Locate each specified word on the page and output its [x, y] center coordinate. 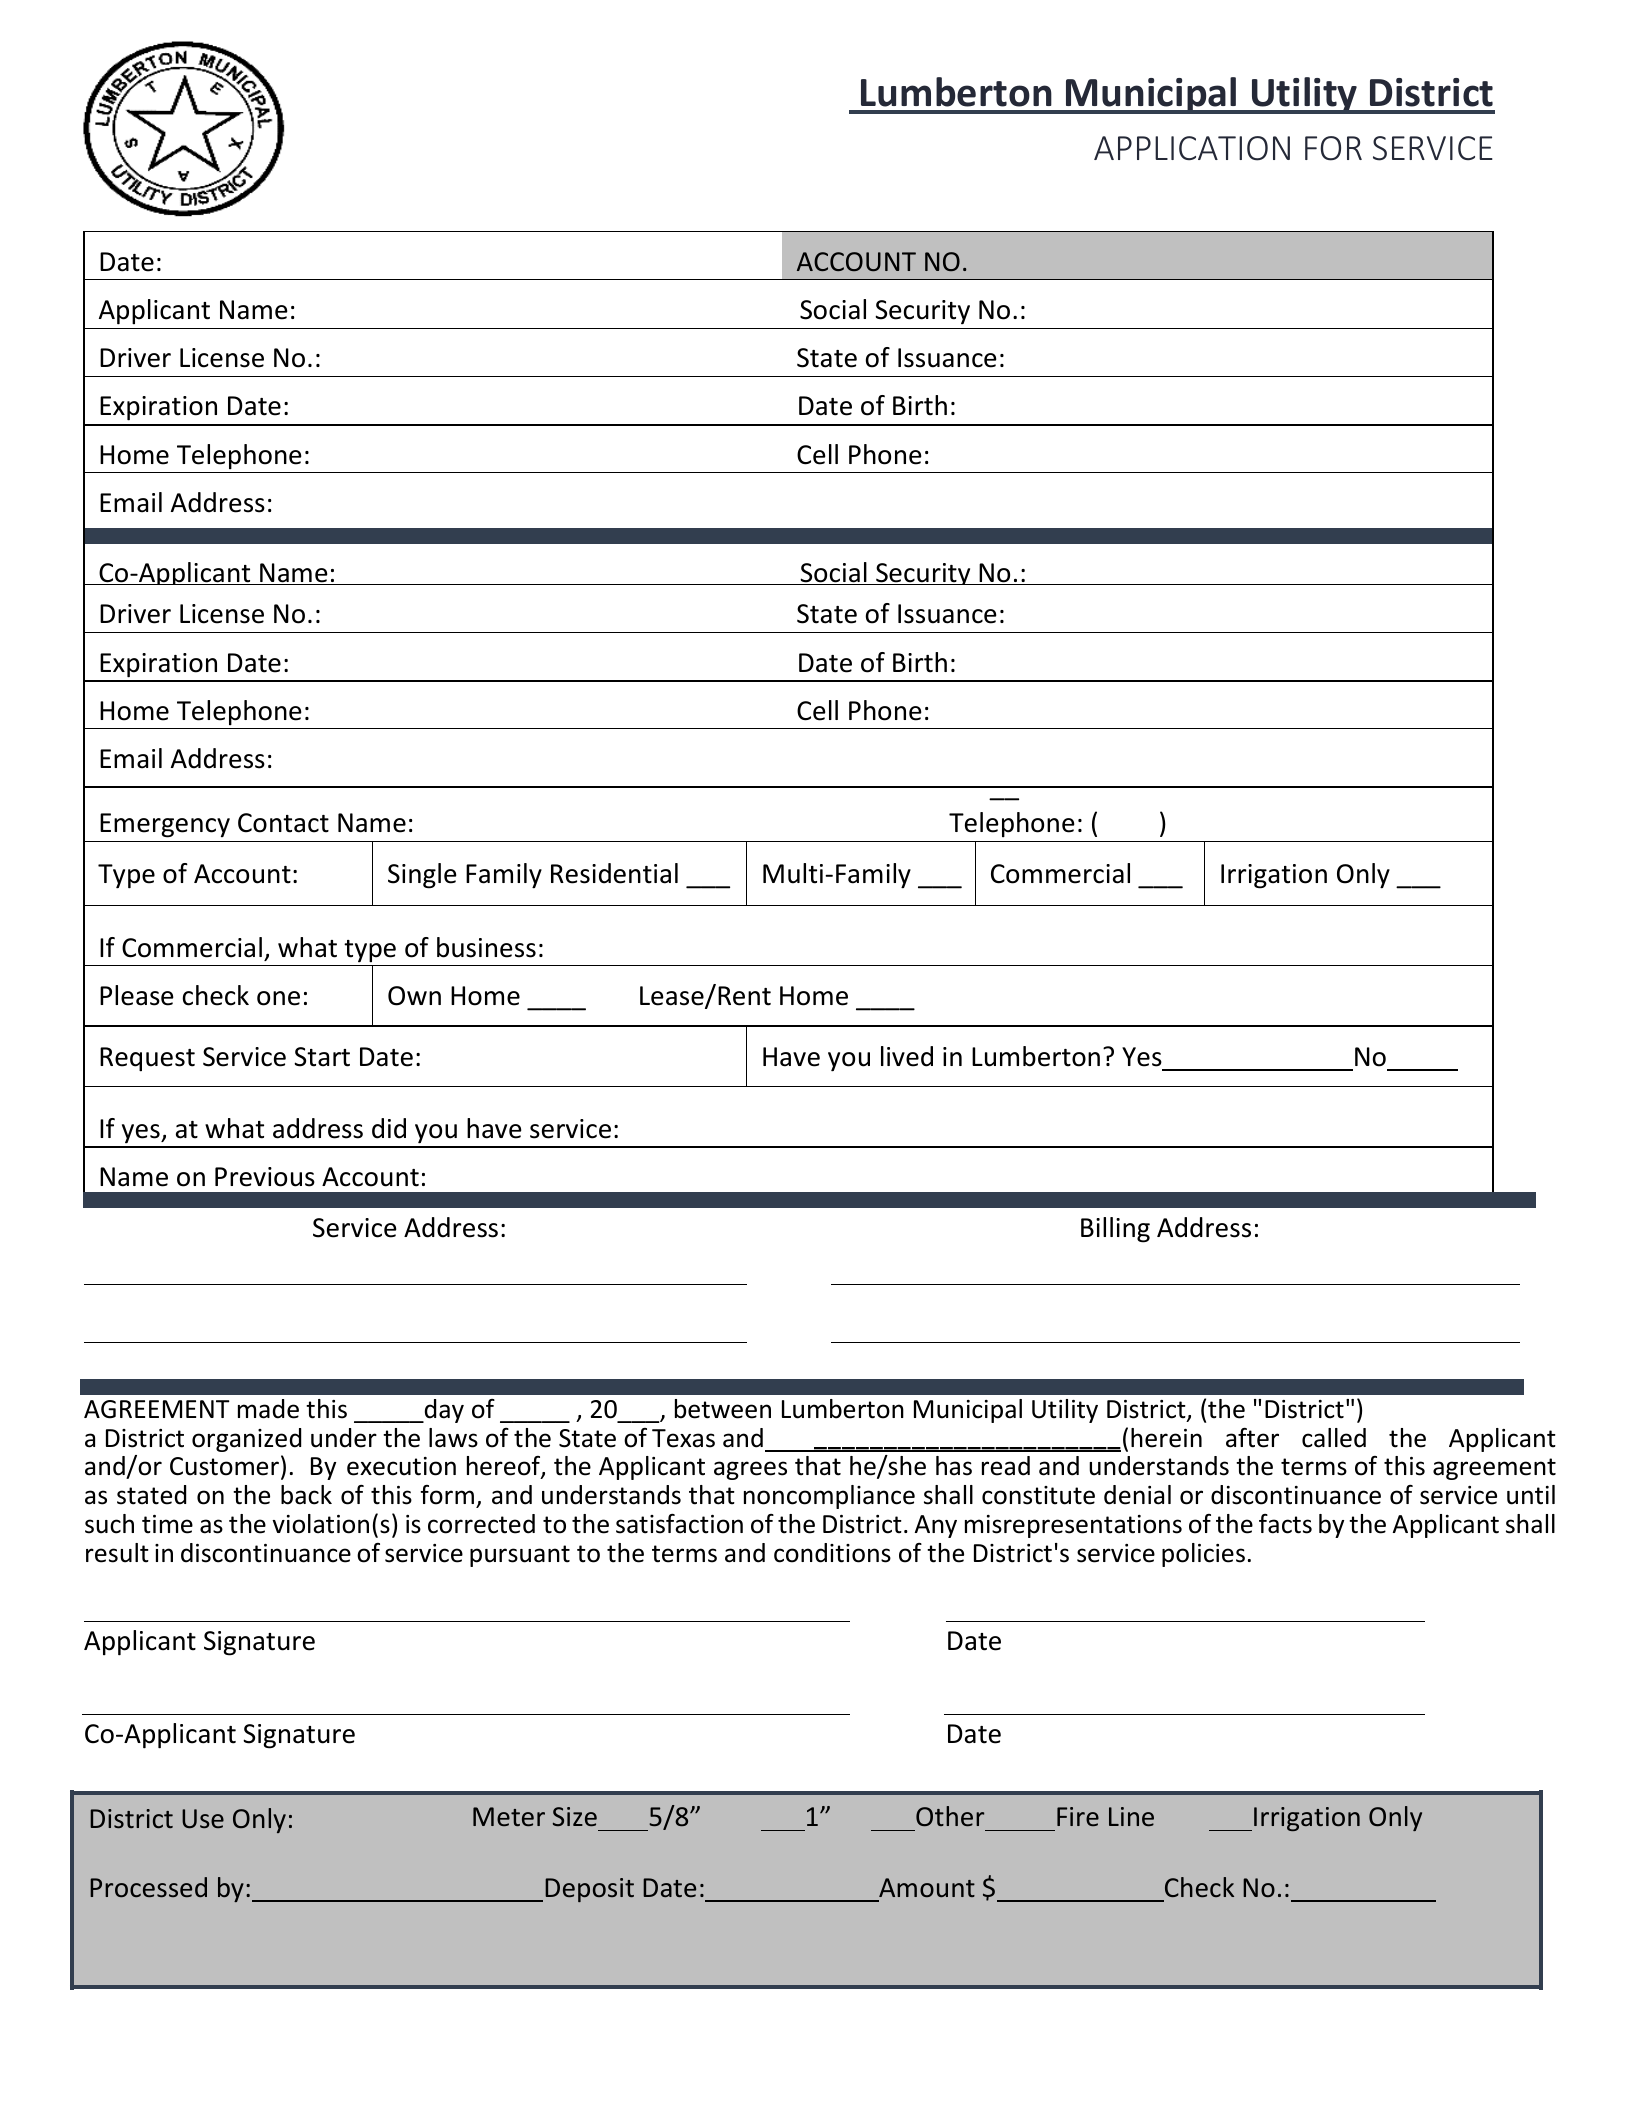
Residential [614, 873]
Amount [927, 1887]
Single [422, 876]
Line [1131, 1816]
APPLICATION [1192, 148]
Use [203, 1818]
